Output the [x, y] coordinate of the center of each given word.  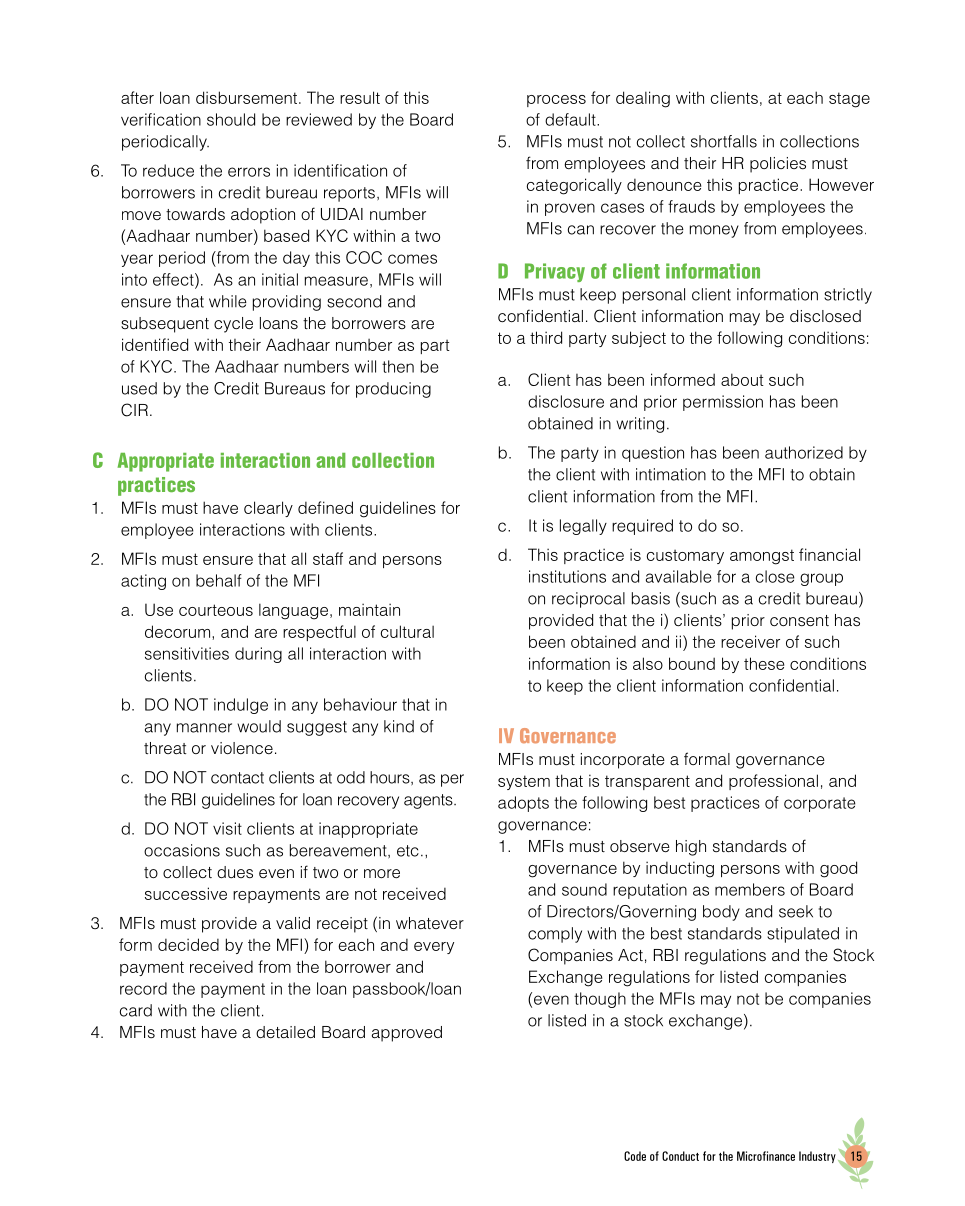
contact [237, 778]
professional [773, 782]
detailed [285, 1032]
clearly [268, 509]
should [231, 119]
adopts [523, 804]
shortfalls [724, 141]
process [556, 101]
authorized [804, 452]
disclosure [566, 401]
